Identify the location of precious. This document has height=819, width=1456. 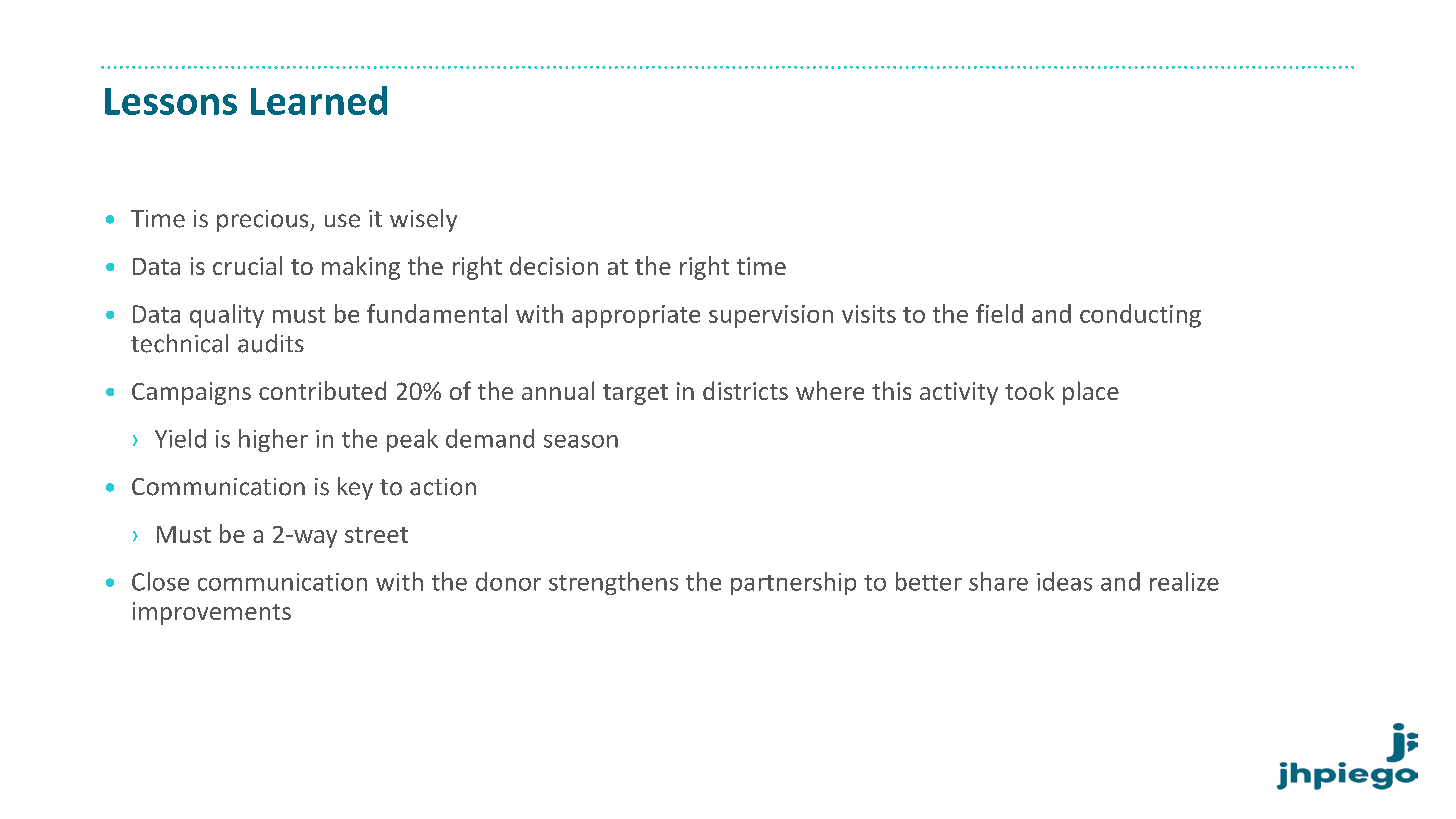
(264, 221).
